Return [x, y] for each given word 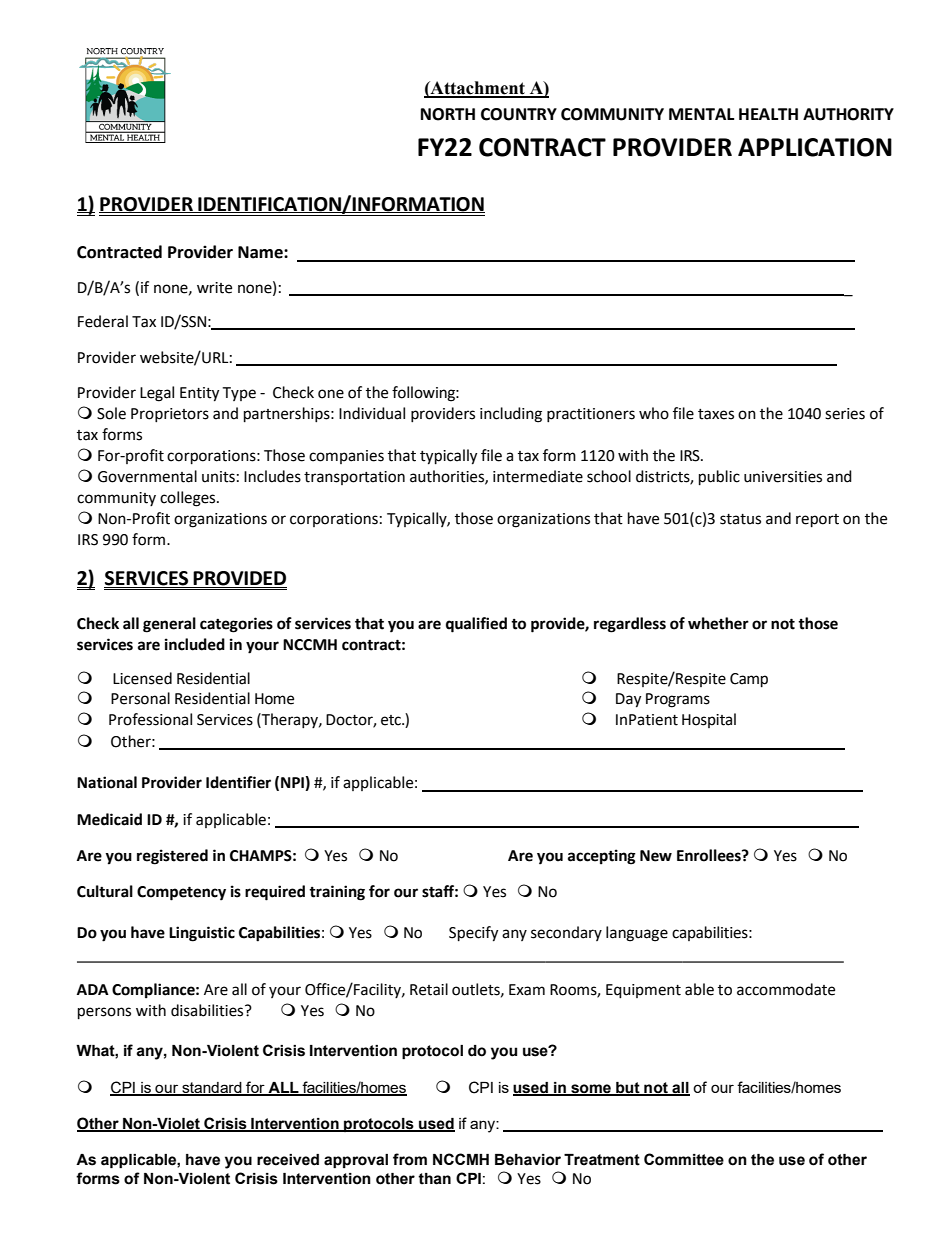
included [195, 644]
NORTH [448, 114]
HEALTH [768, 114]
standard [212, 1088]
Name [261, 252]
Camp [749, 680]
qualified [476, 625]
